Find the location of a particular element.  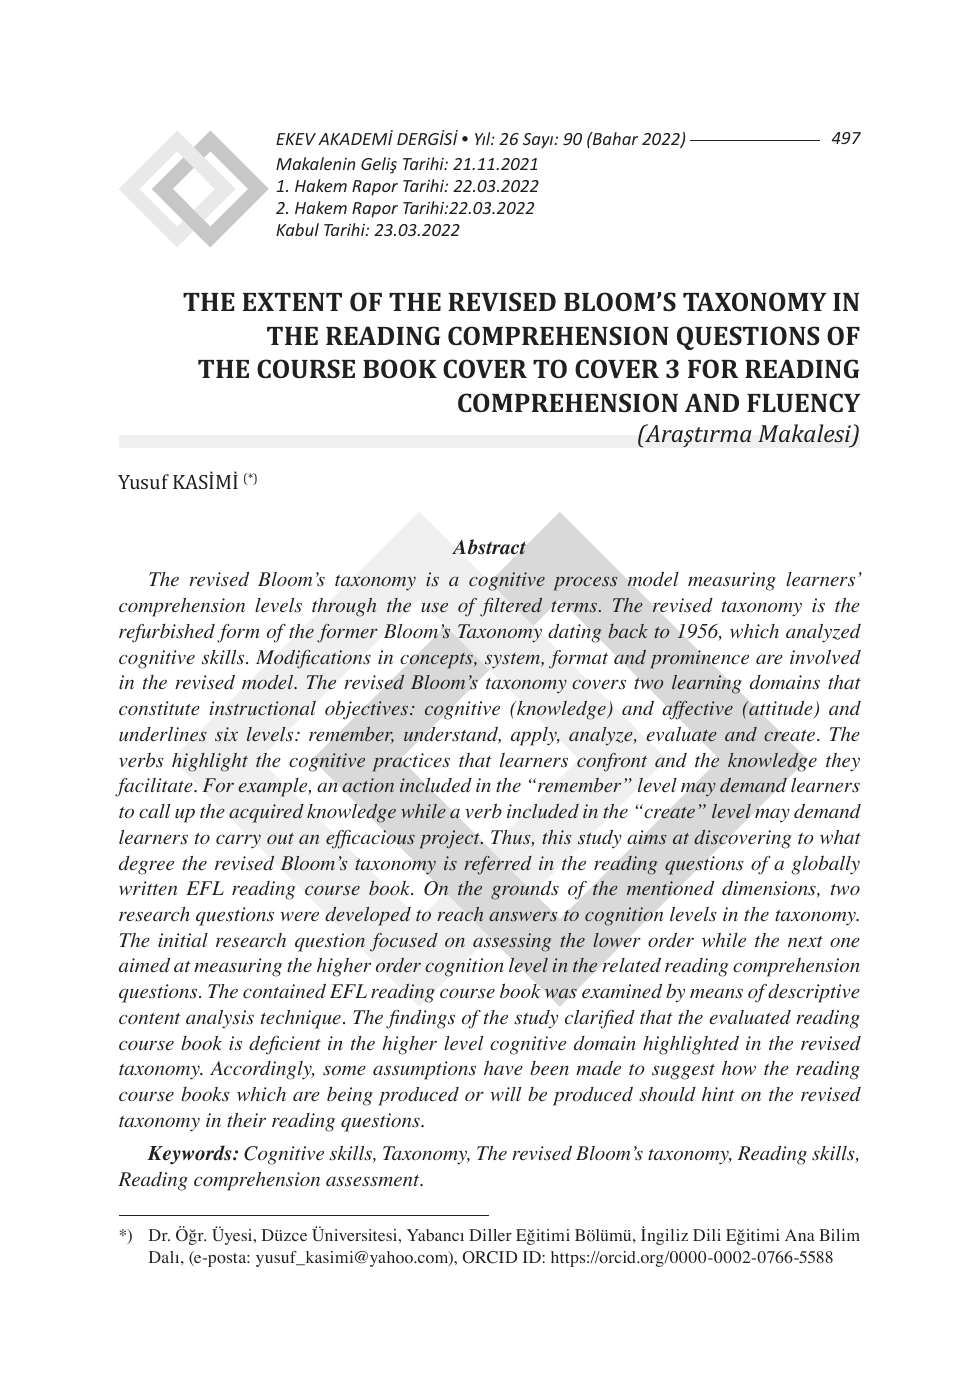

prominence is located at coordinates (699, 659).
